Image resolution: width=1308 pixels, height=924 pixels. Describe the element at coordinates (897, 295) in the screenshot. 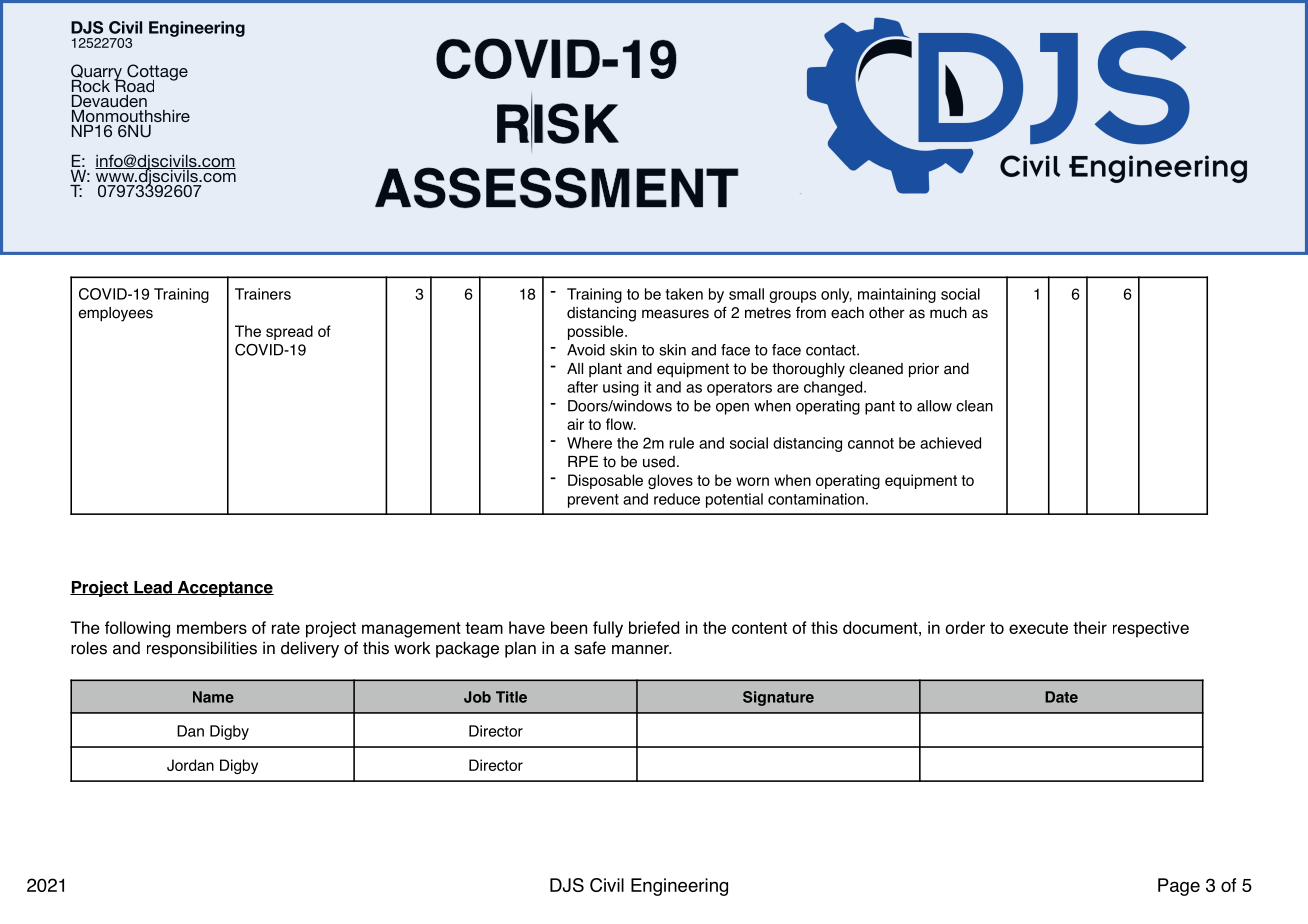

I see `maintaining` at that location.
